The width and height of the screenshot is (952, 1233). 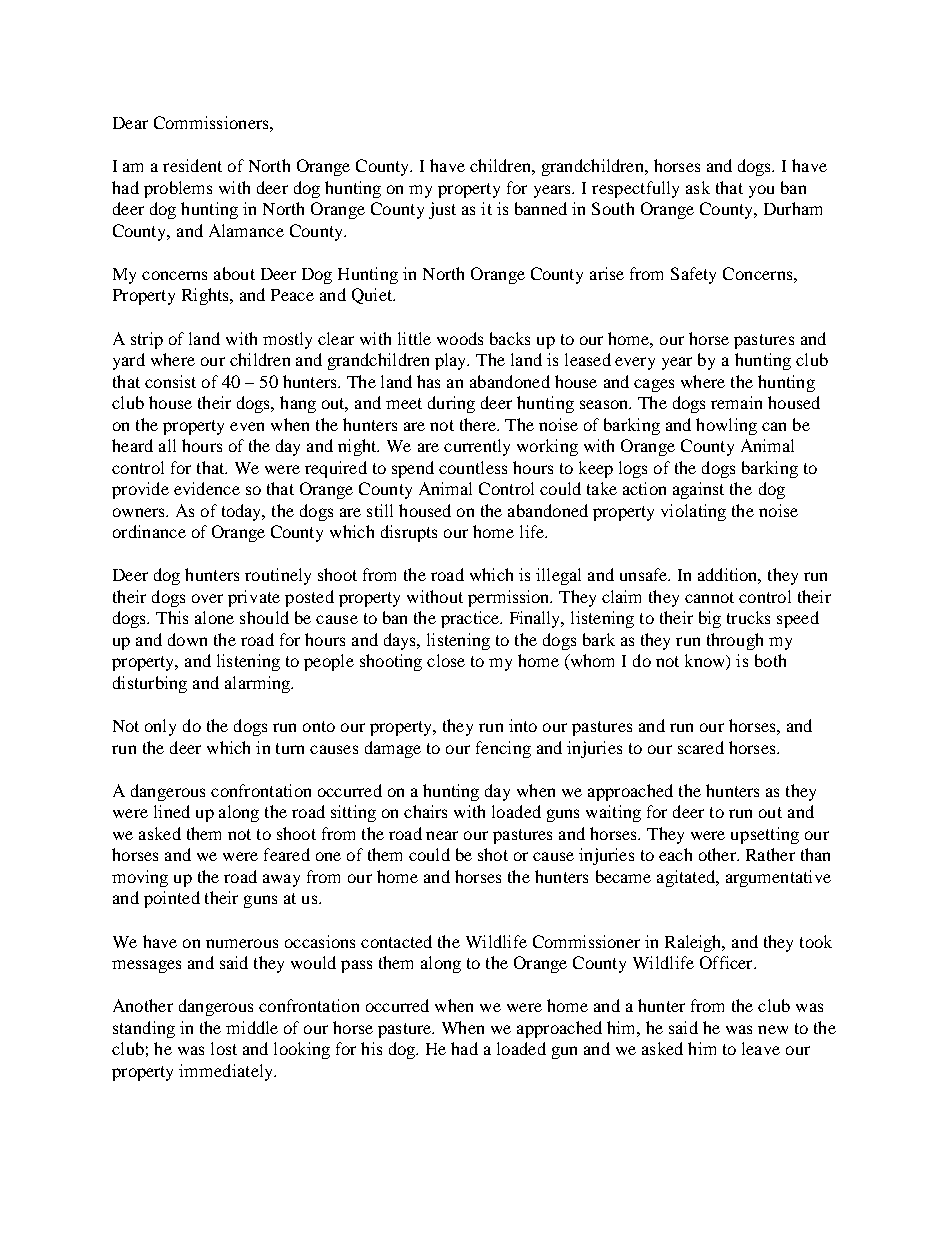 What do you see at coordinates (170, 381) in the screenshot?
I see `consist` at bounding box center [170, 381].
